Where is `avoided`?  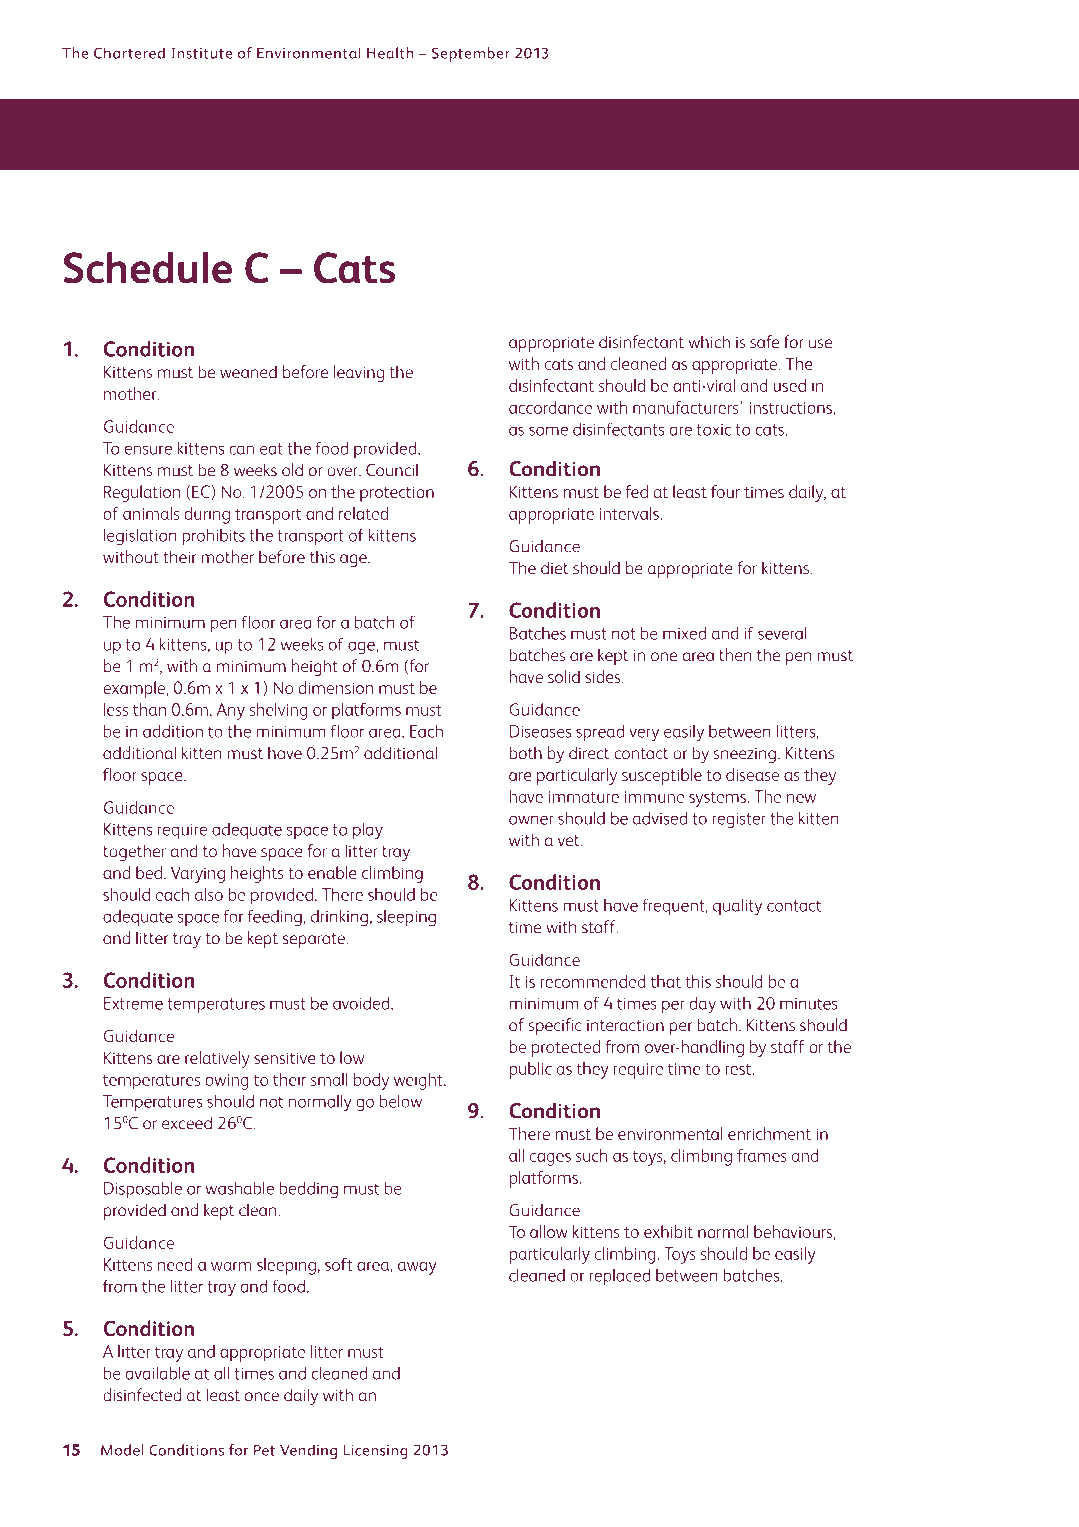 avoided is located at coordinates (362, 1003).
